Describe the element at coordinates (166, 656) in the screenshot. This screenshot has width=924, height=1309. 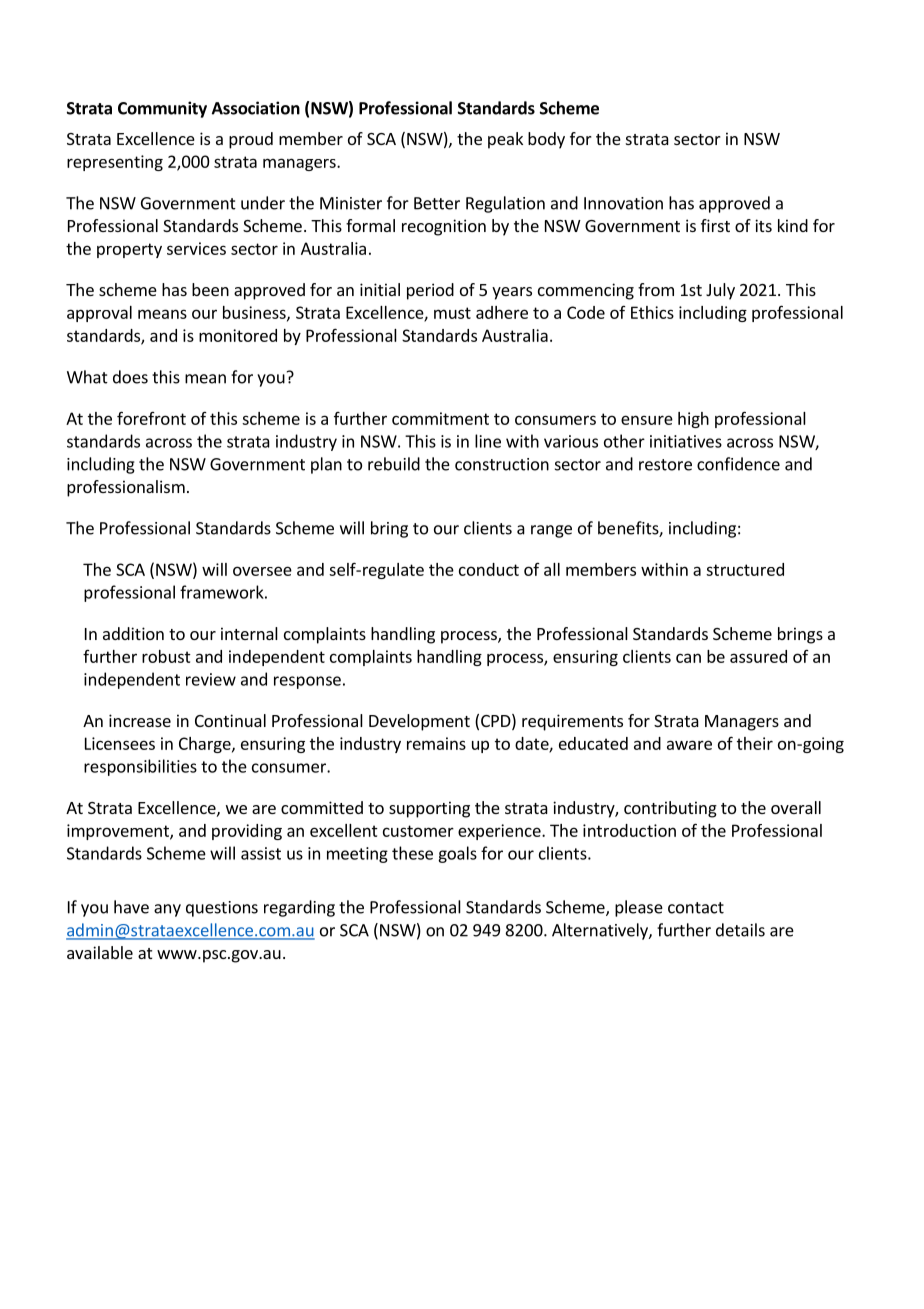
I see `robust` at that location.
